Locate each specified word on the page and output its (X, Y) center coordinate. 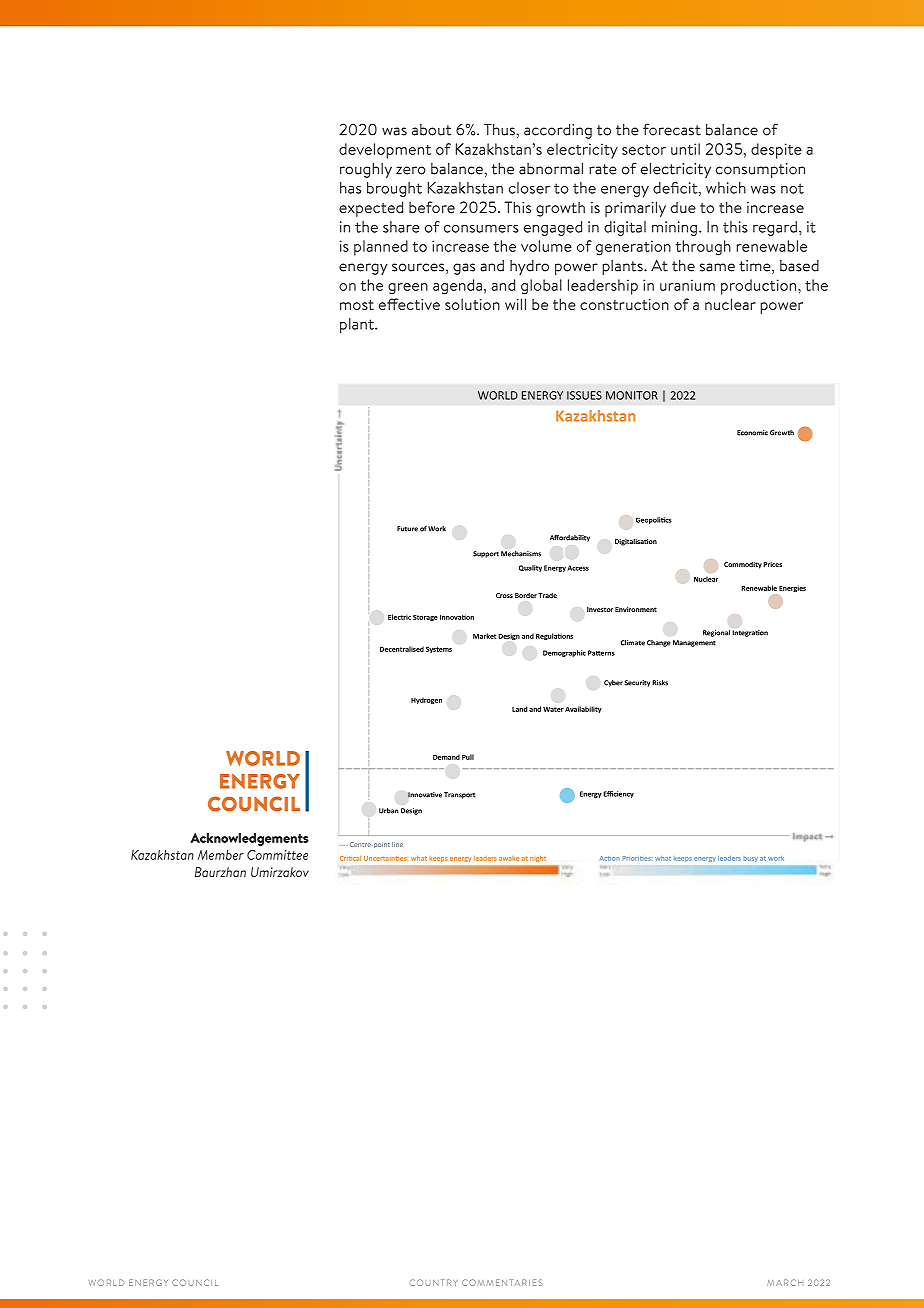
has (350, 188)
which (726, 188)
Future (407, 529)
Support (486, 554)
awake (509, 858)
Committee (277, 855)
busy (750, 859)
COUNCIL (195, 1282)
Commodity (743, 565)
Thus (500, 130)
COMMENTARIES (502, 1282)
